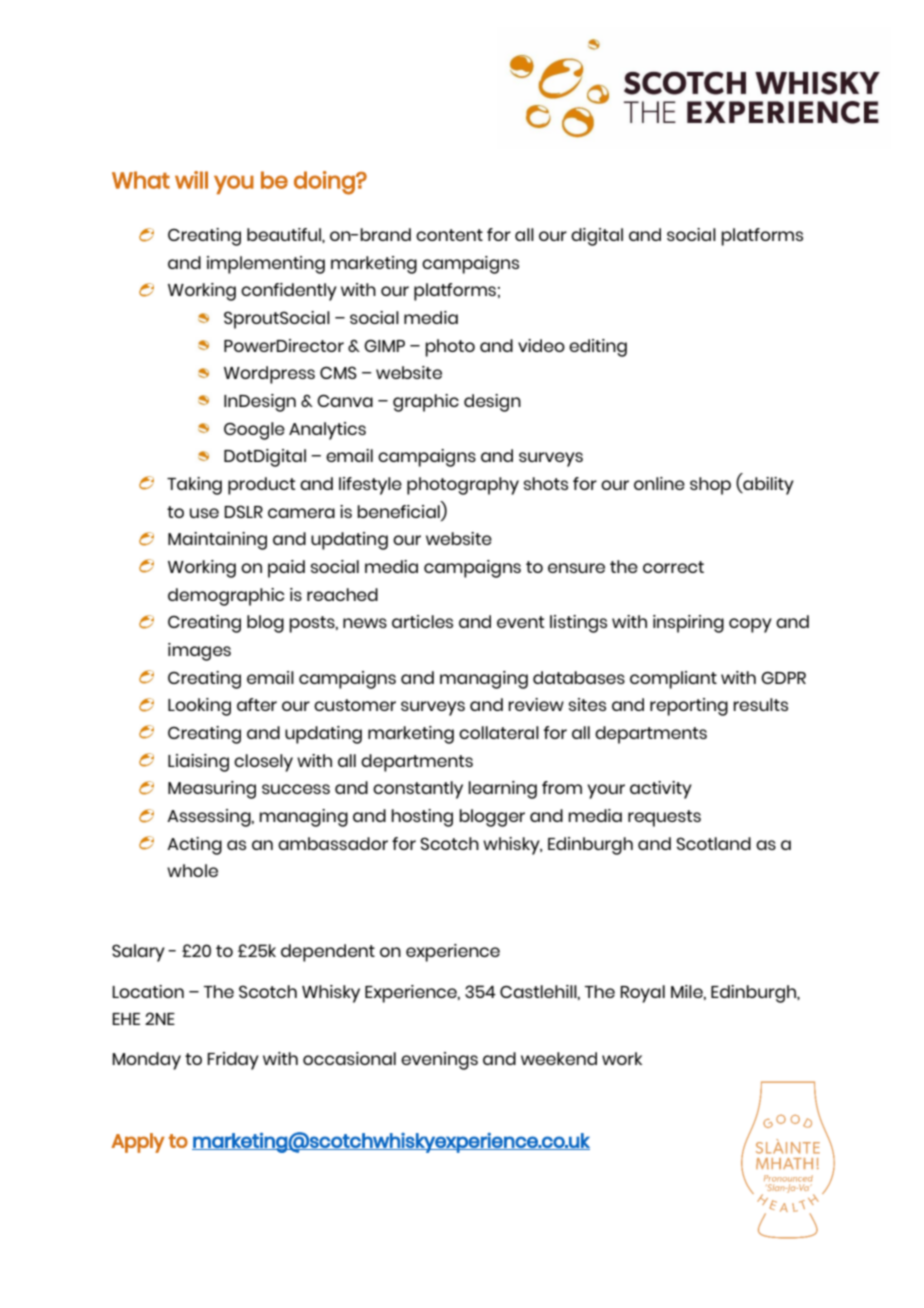 This screenshot has width=924, height=1308. What do you see at coordinates (439, 1061) in the screenshot?
I see `evenings` at bounding box center [439, 1061].
